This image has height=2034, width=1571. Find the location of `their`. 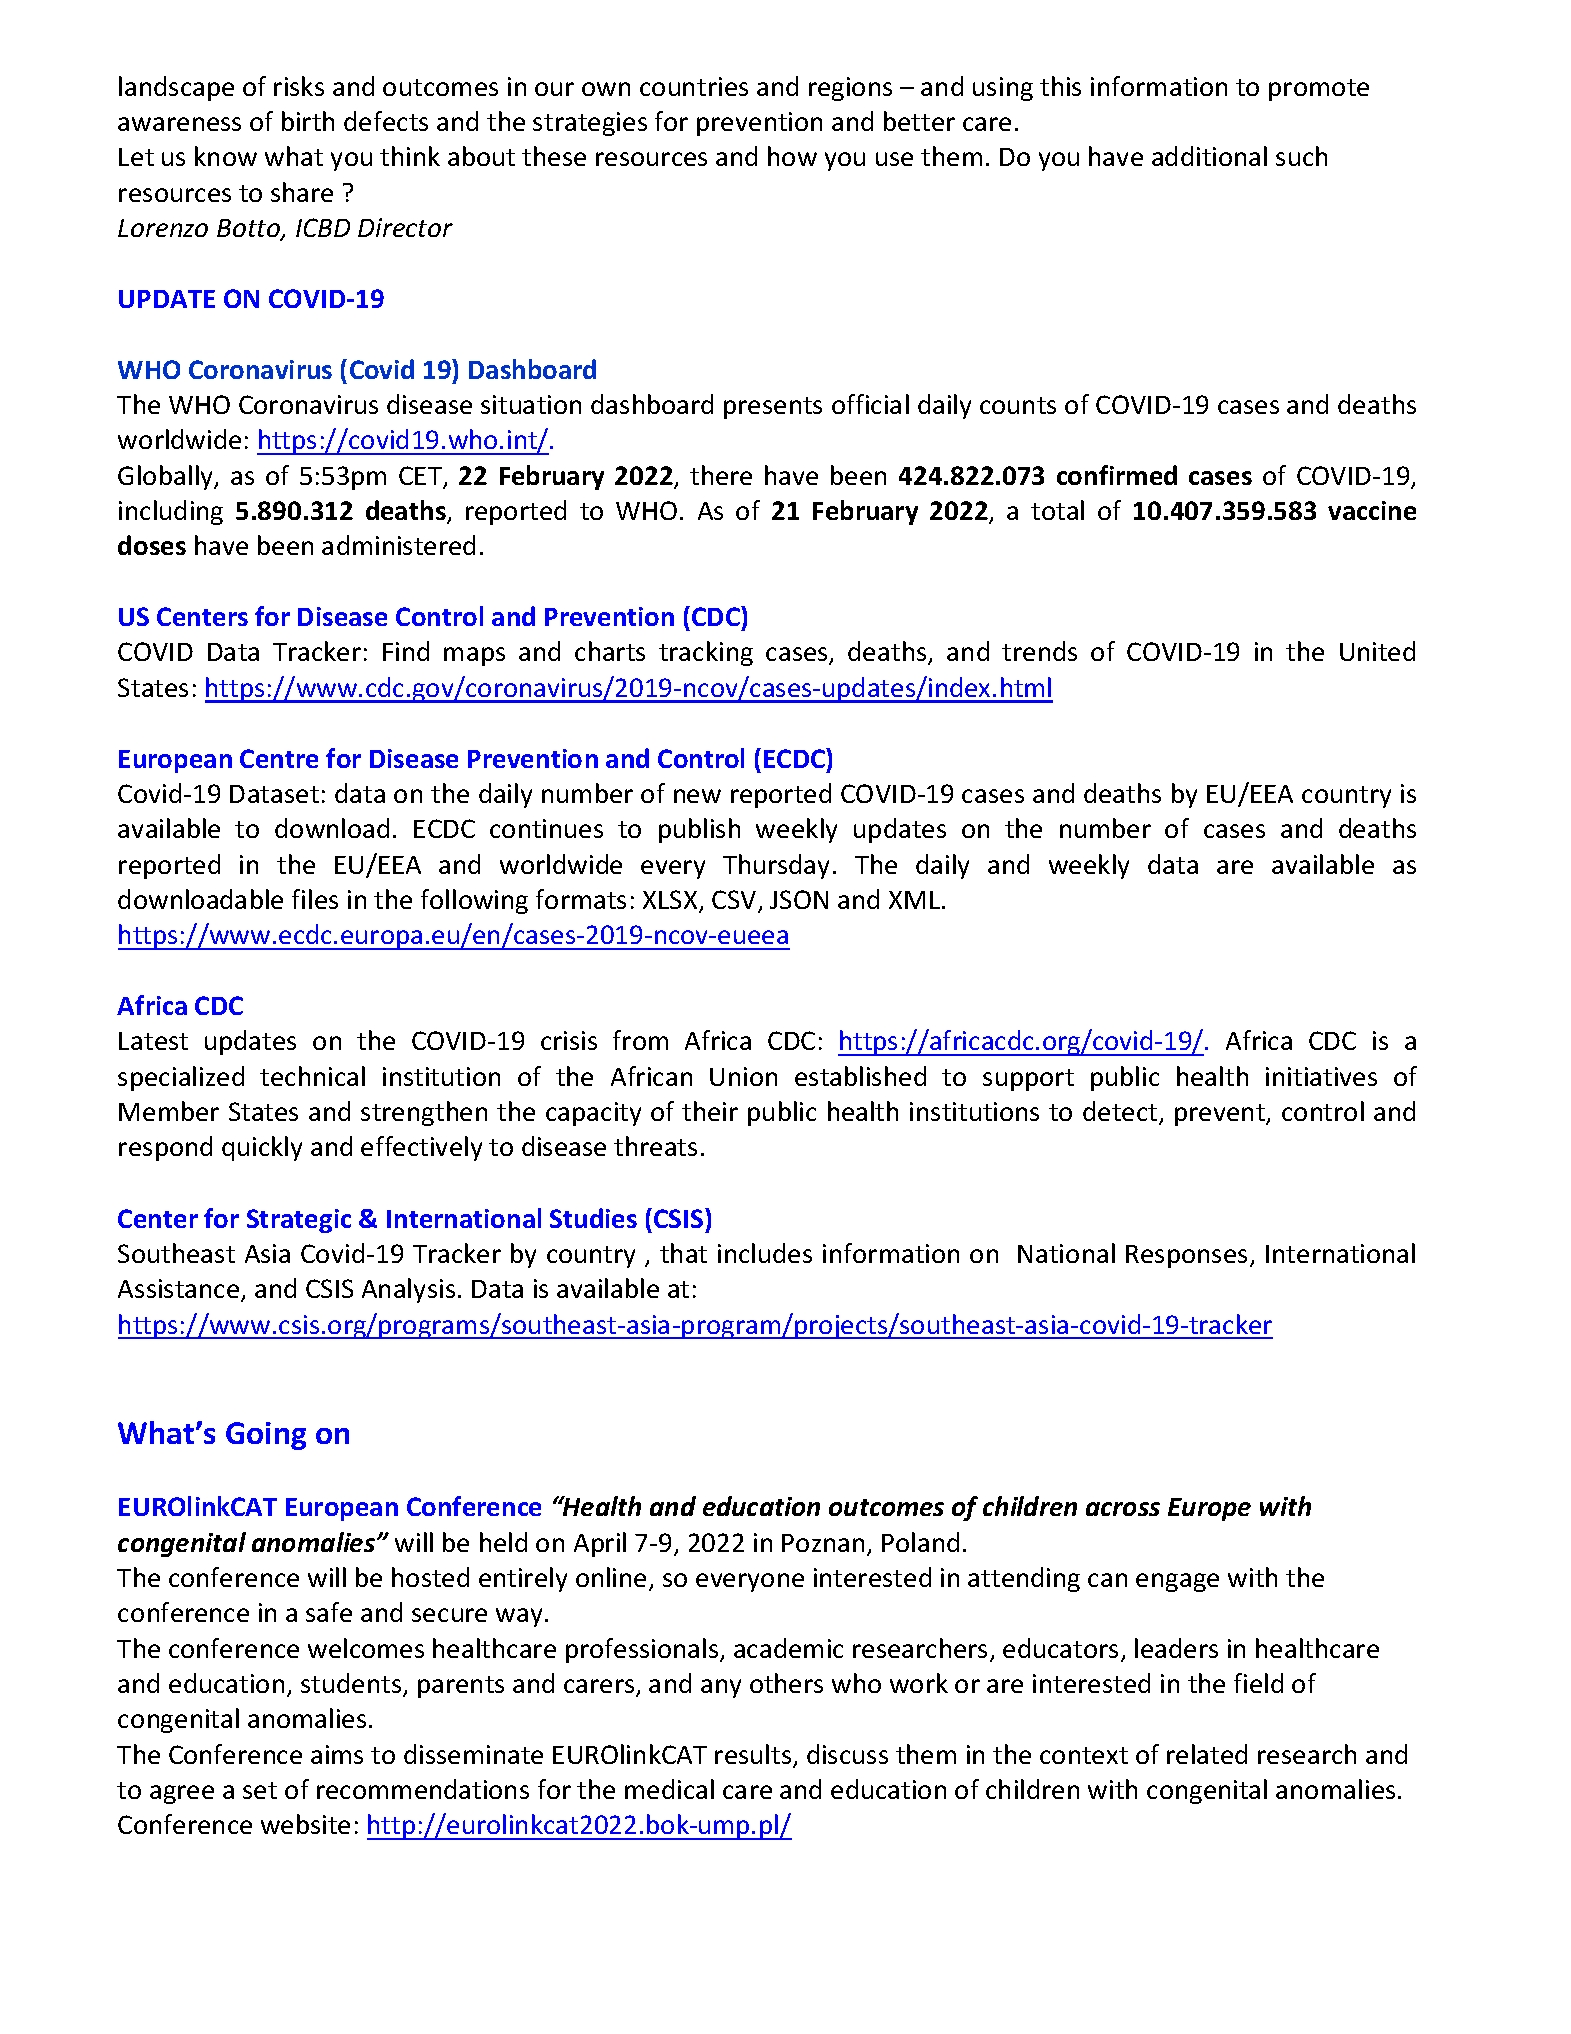

their is located at coordinates (710, 1111).
